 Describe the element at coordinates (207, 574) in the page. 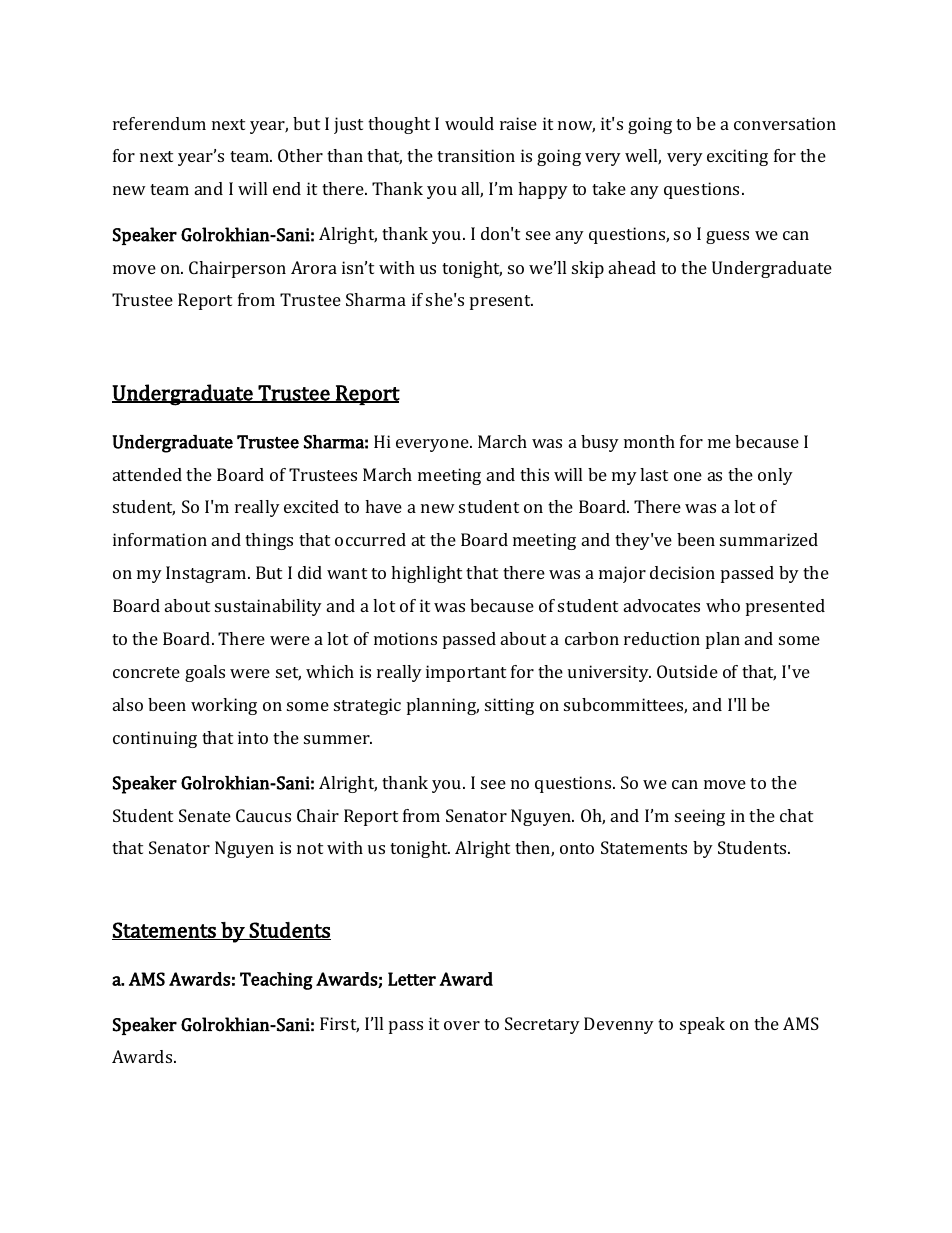

I see `Instagram` at that location.
